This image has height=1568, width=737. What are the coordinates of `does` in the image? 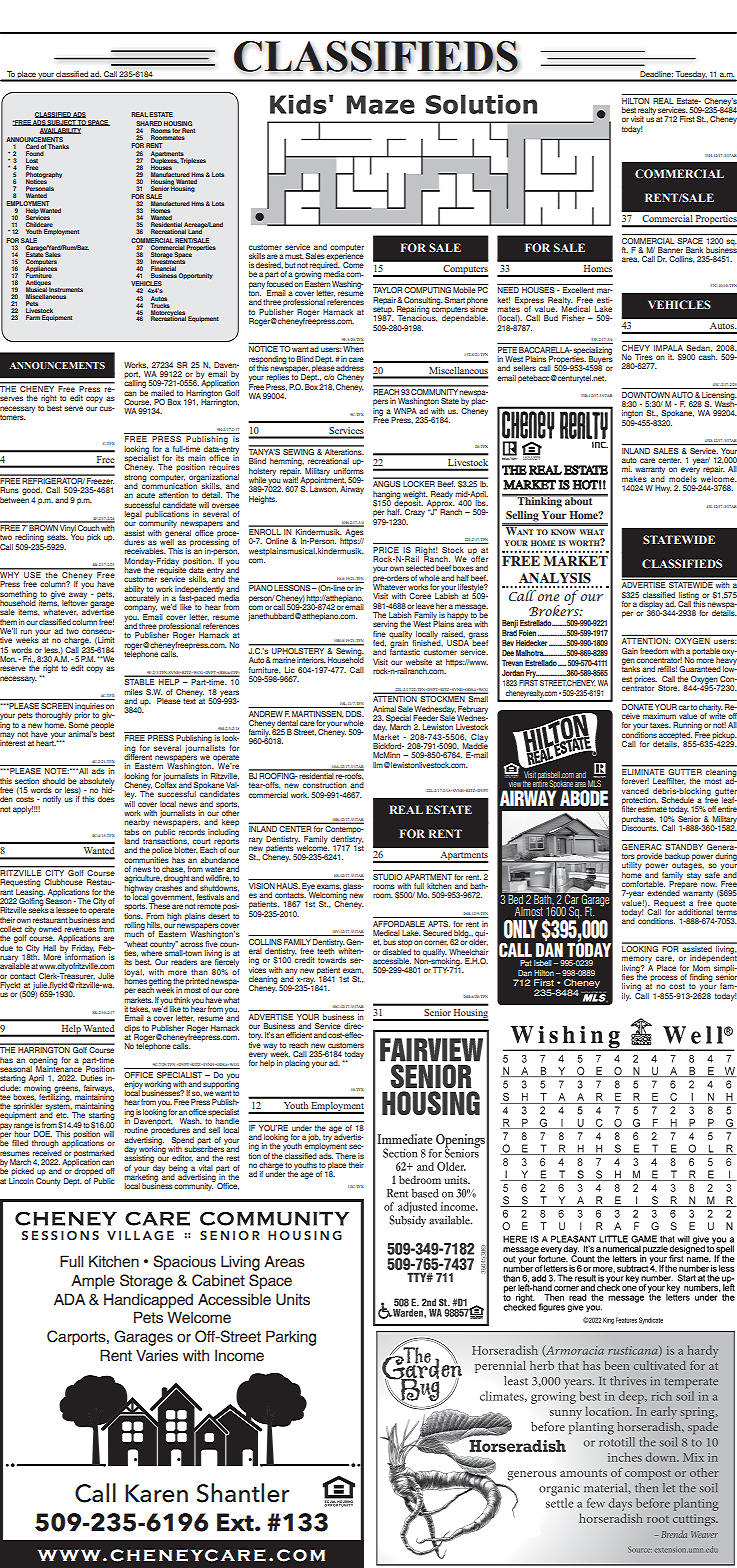 It's located at (106, 799).
